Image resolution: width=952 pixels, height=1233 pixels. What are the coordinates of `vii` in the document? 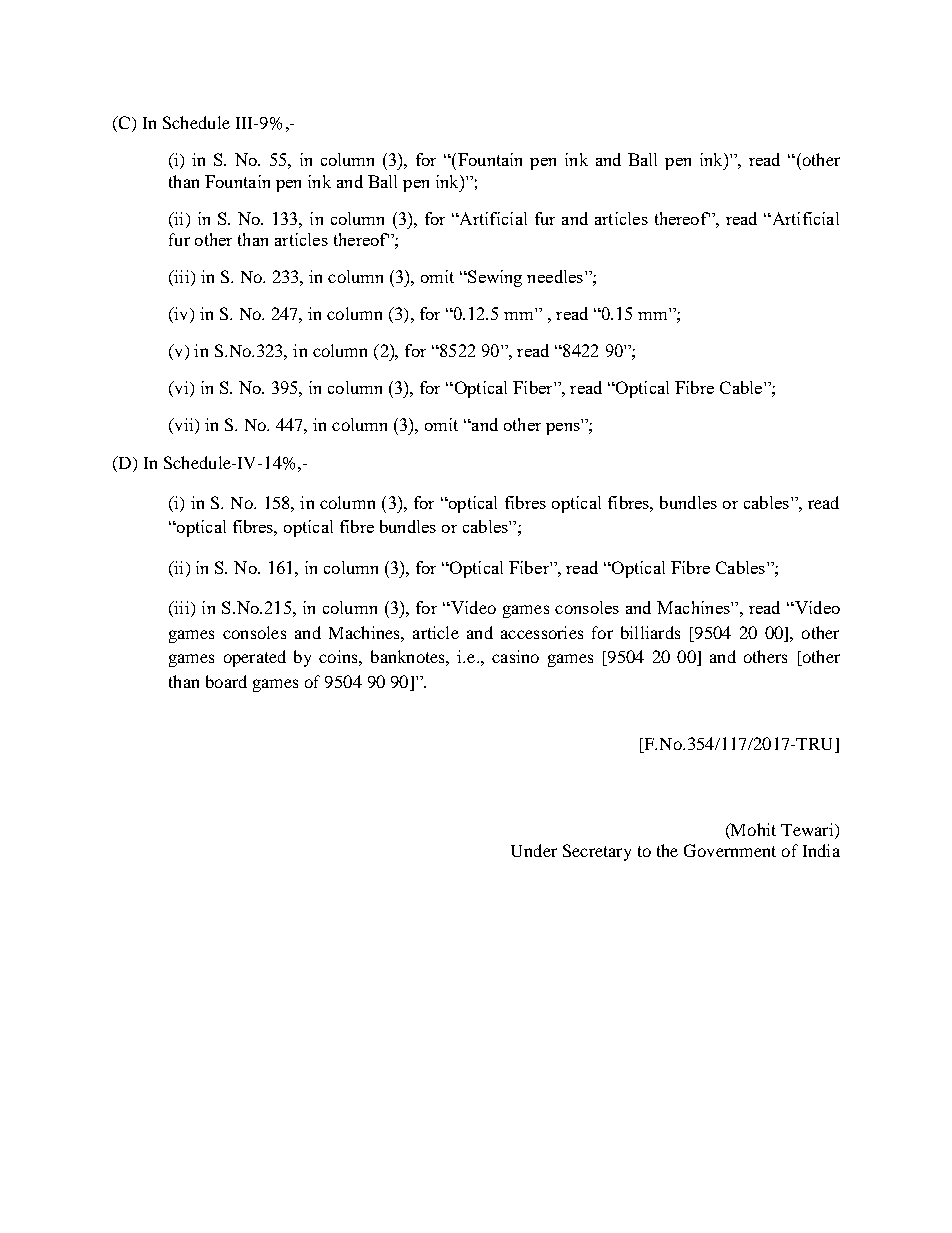 It's located at (184, 426).
